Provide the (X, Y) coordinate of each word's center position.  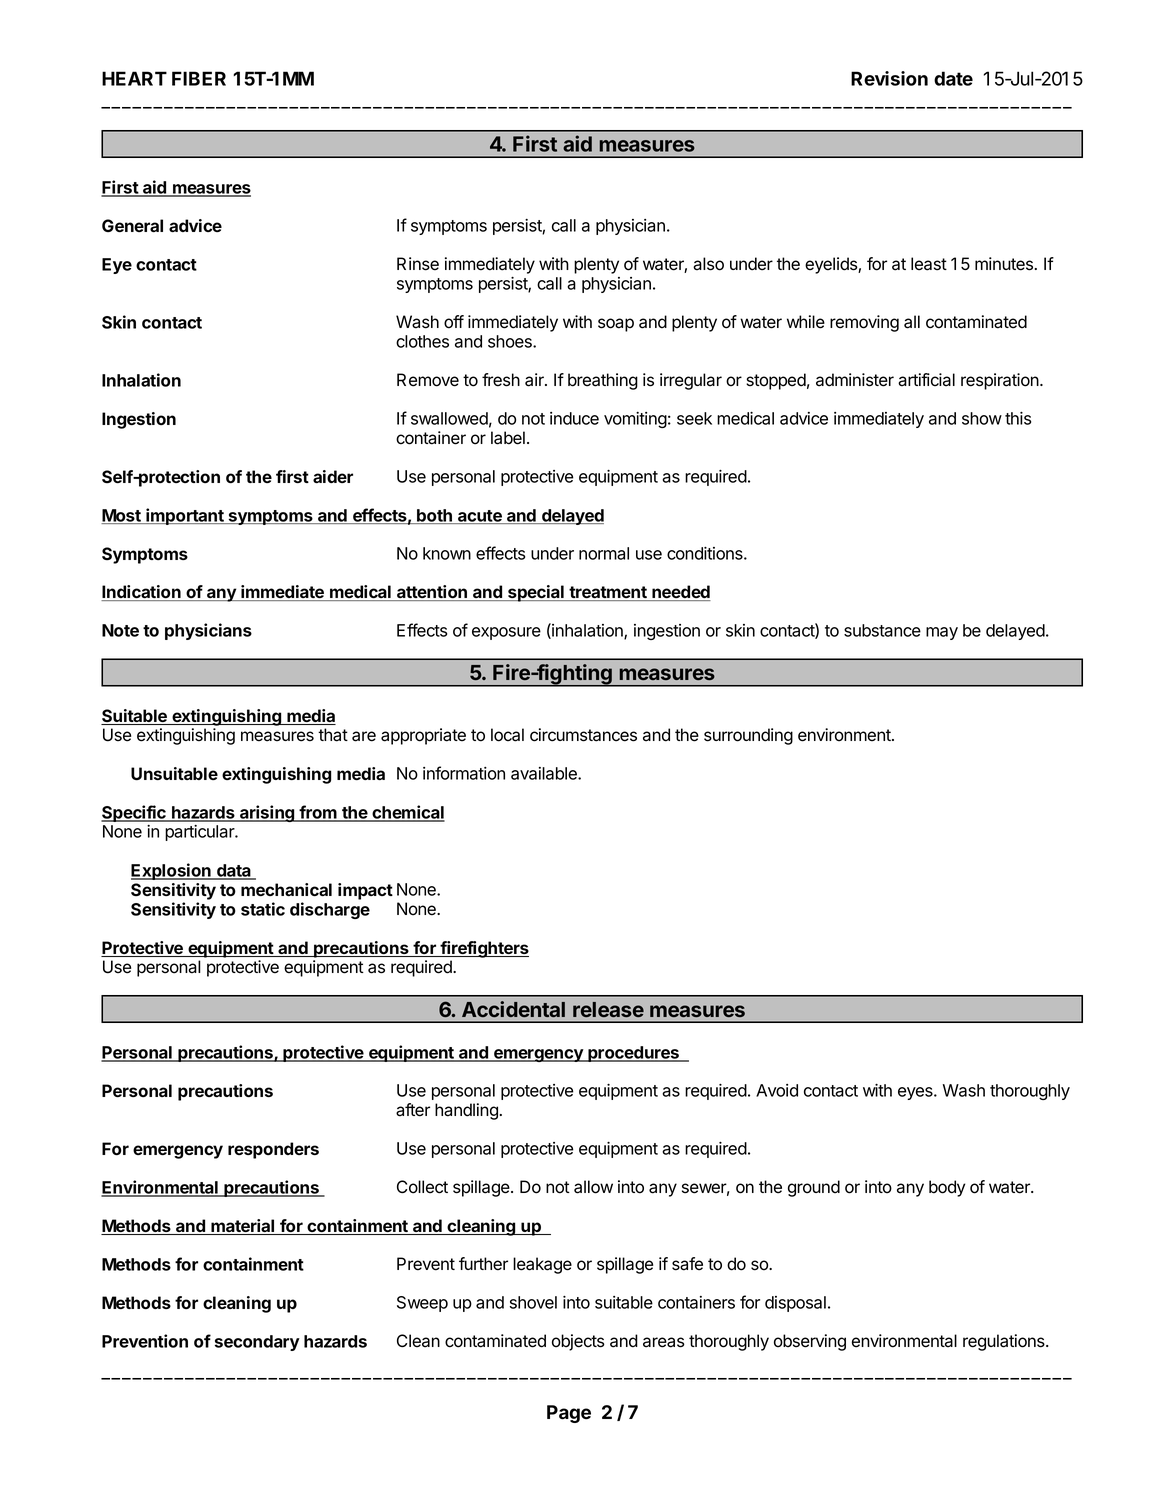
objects (578, 1342)
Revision (889, 78)
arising (267, 813)
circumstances (583, 735)
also (708, 264)
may (942, 633)
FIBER (199, 78)
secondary (257, 1343)
